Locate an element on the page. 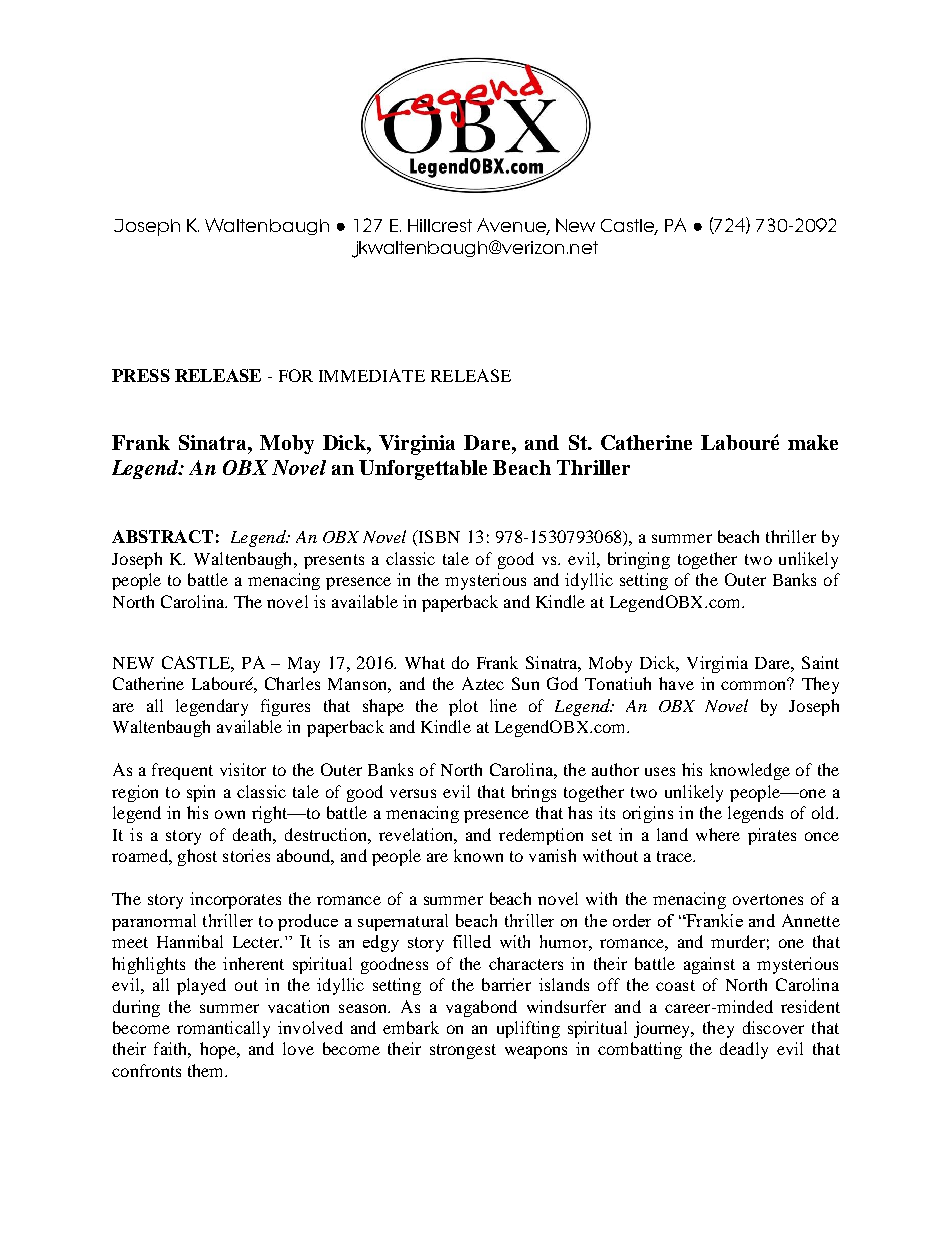 This document has width=952, height=1233. plot is located at coordinates (463, 707).
